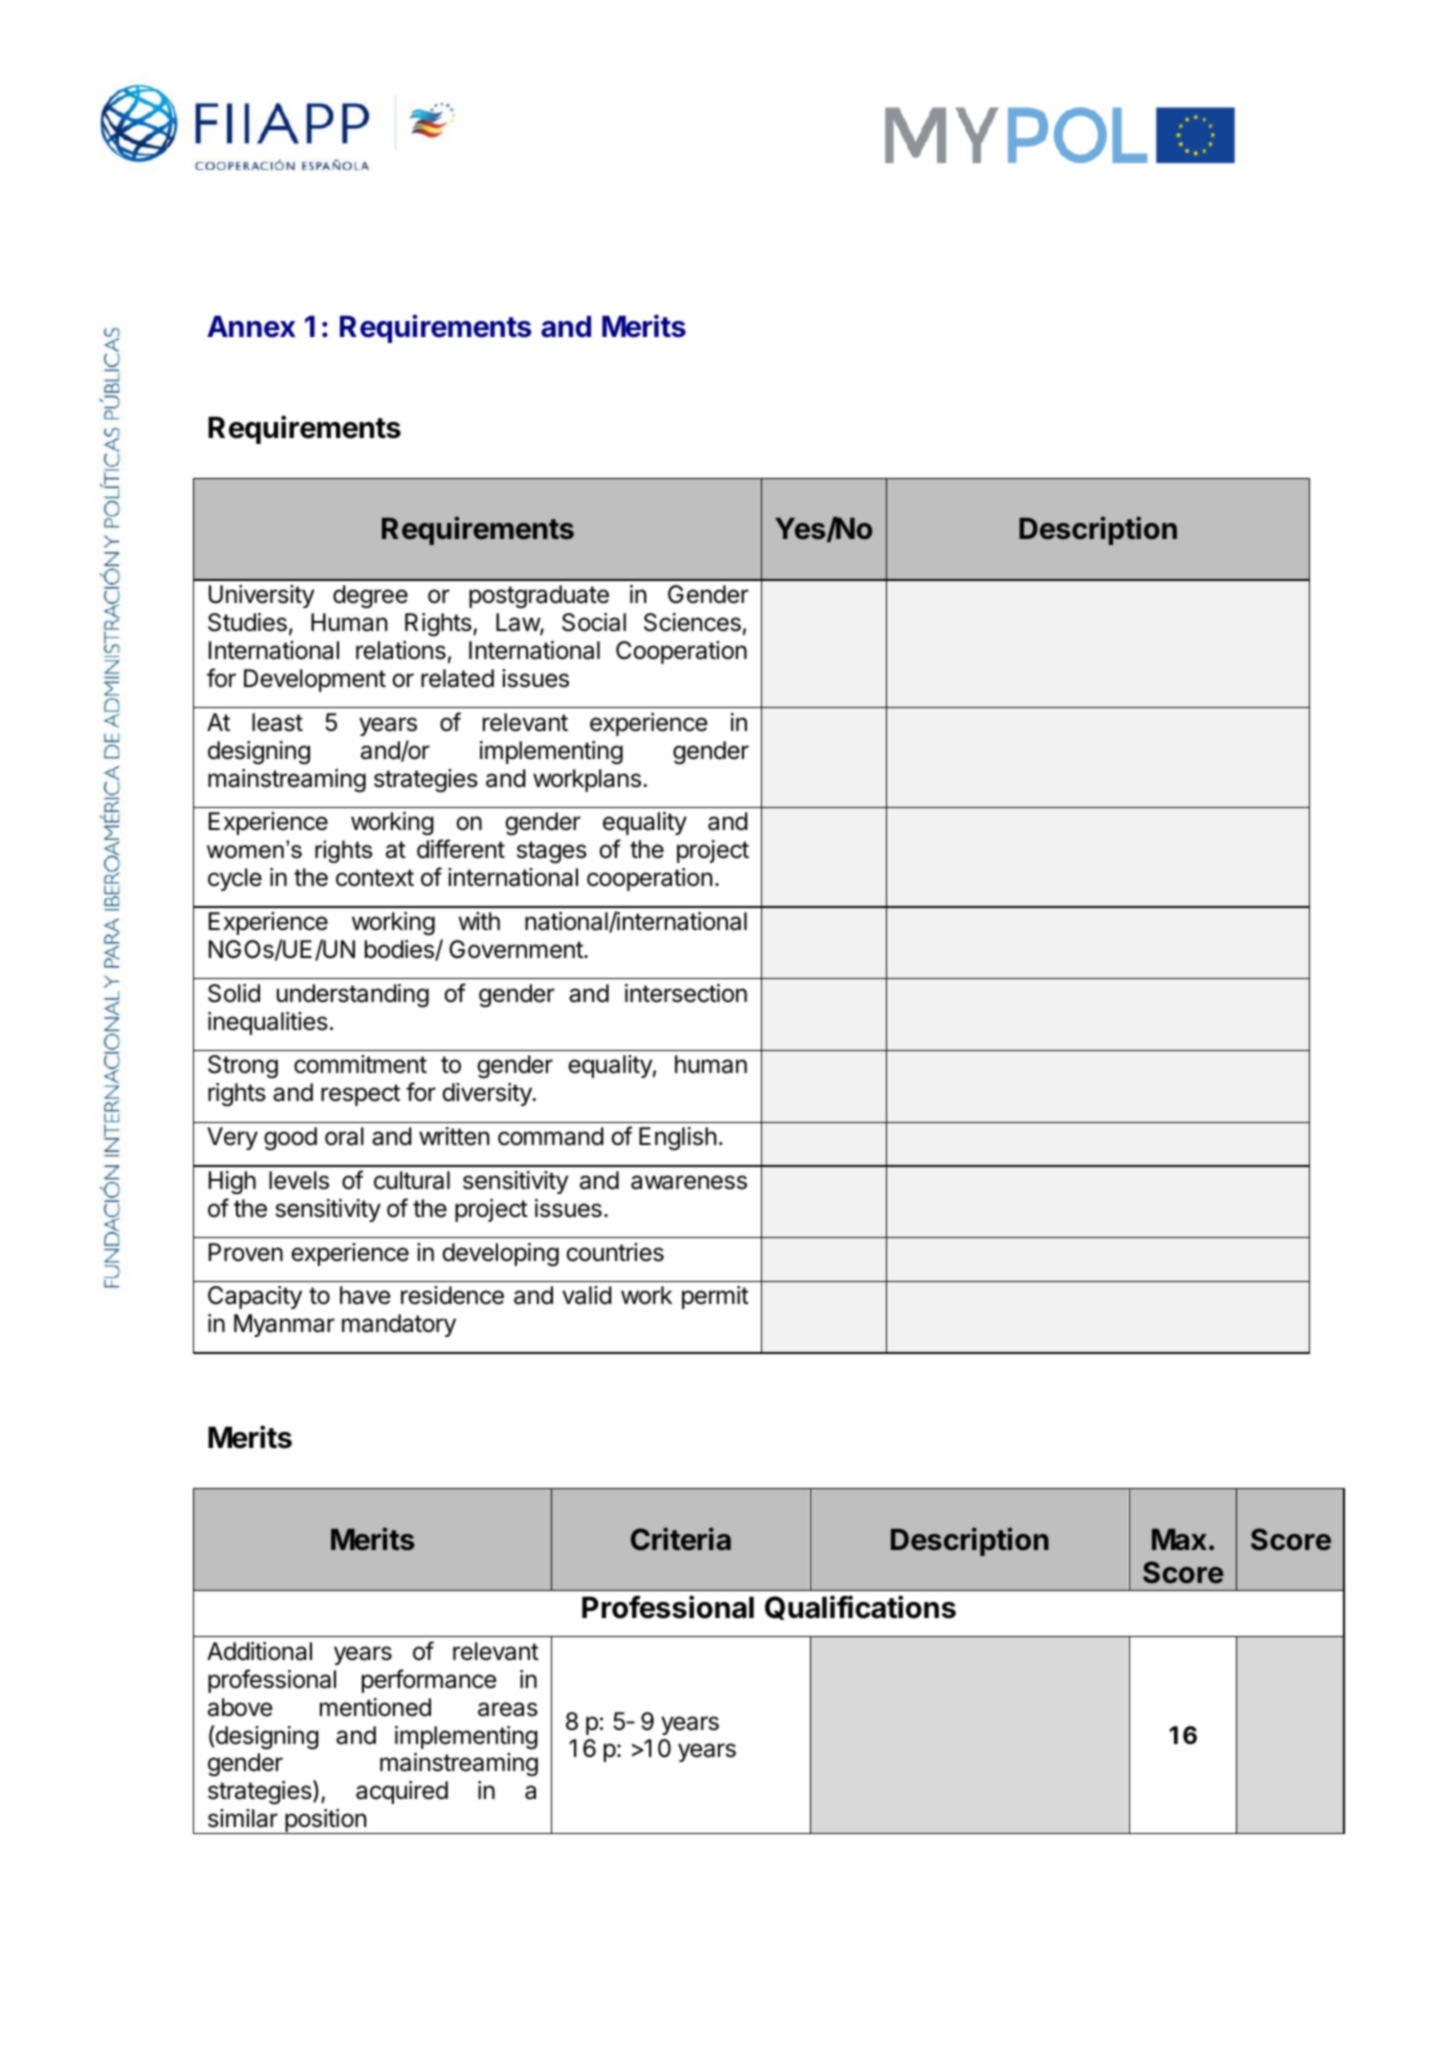 The width and height of the screenshot is (1447, 2046). I want to click on Social, so click(594, 622).
